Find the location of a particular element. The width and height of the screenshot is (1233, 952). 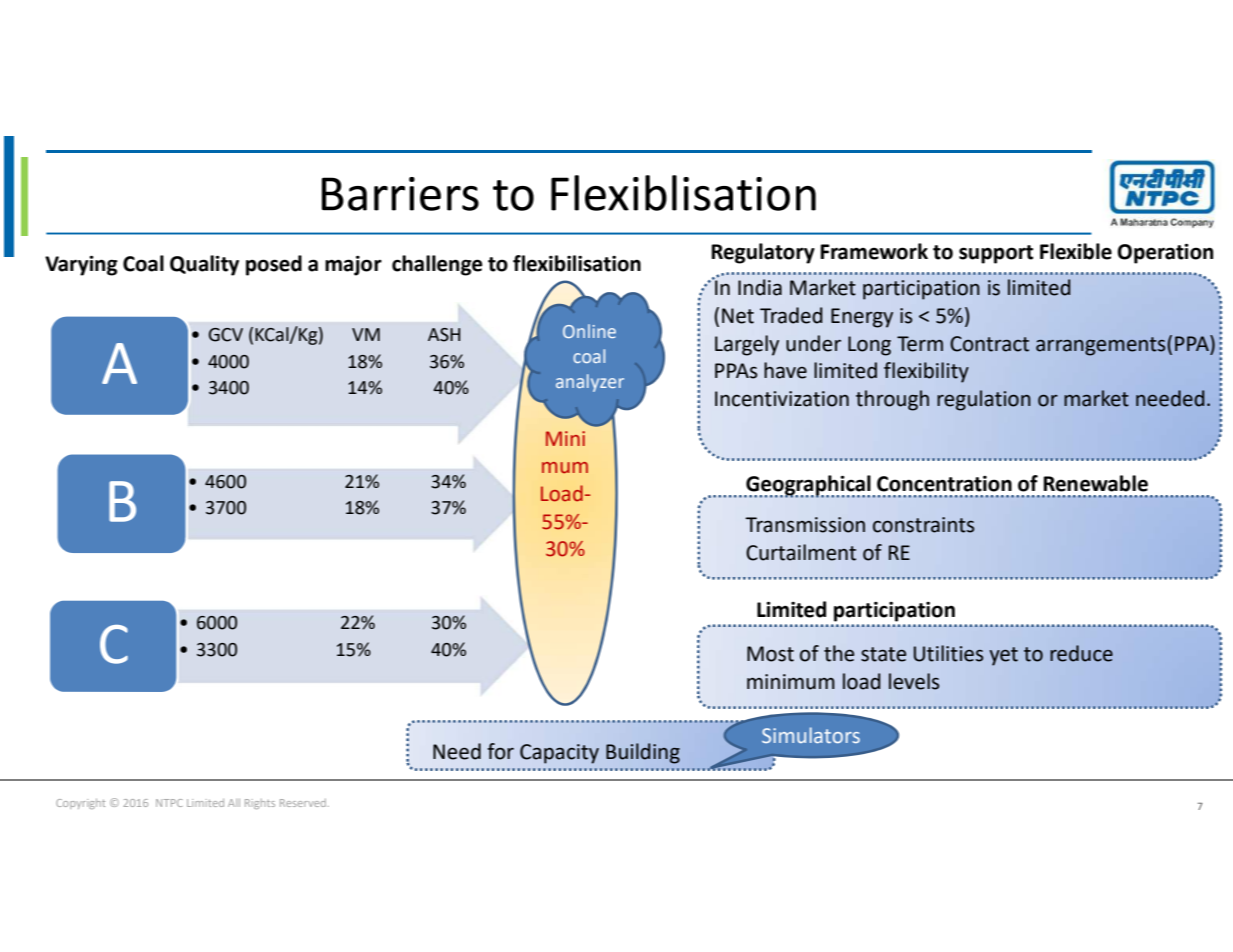

Quality is located at coordinates (204, 265).
